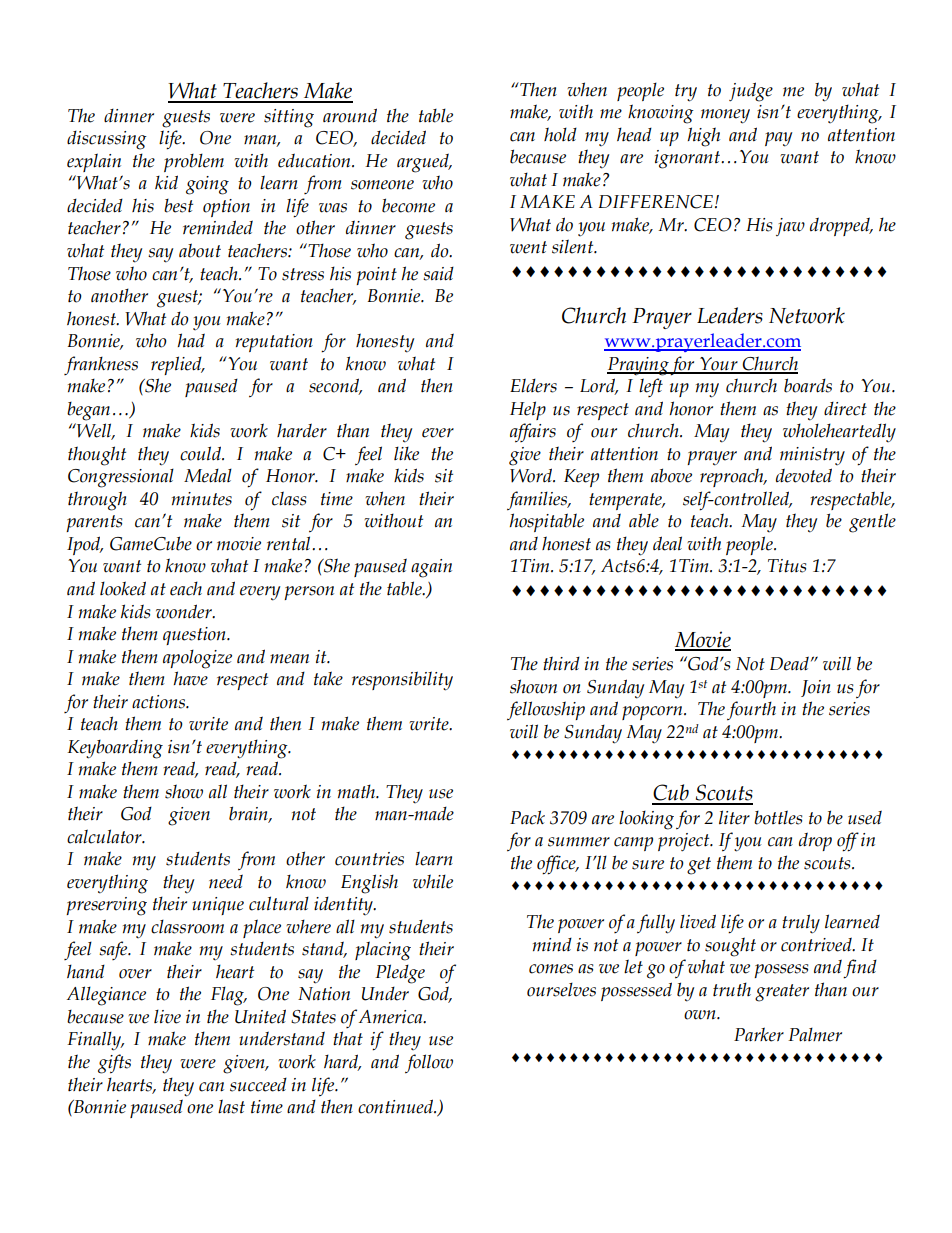  I want to click on argued, so click(424, 163).
